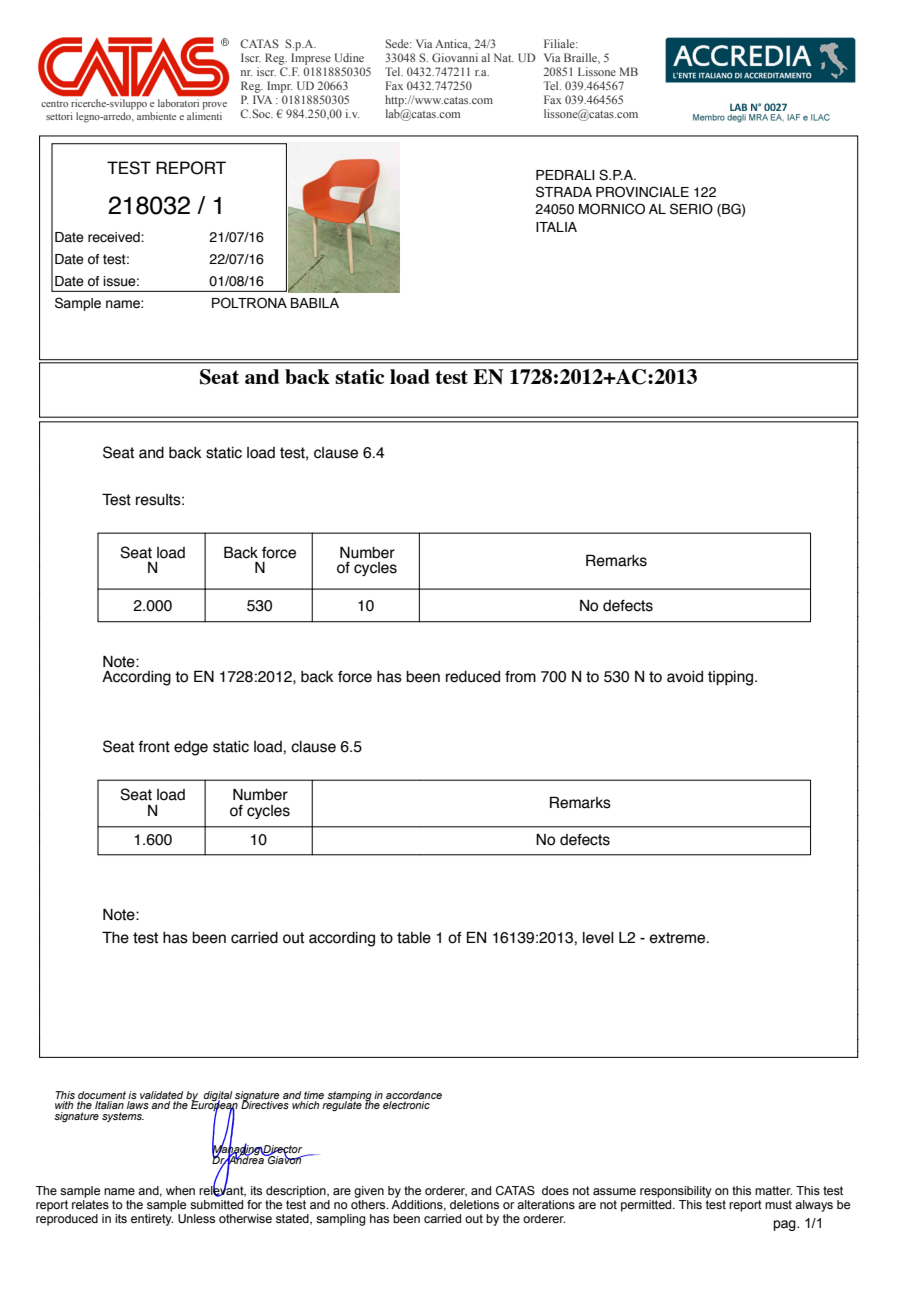 The height and width of the page is (1308, 924). I want to click on Giovanni, so click(455, 57).
